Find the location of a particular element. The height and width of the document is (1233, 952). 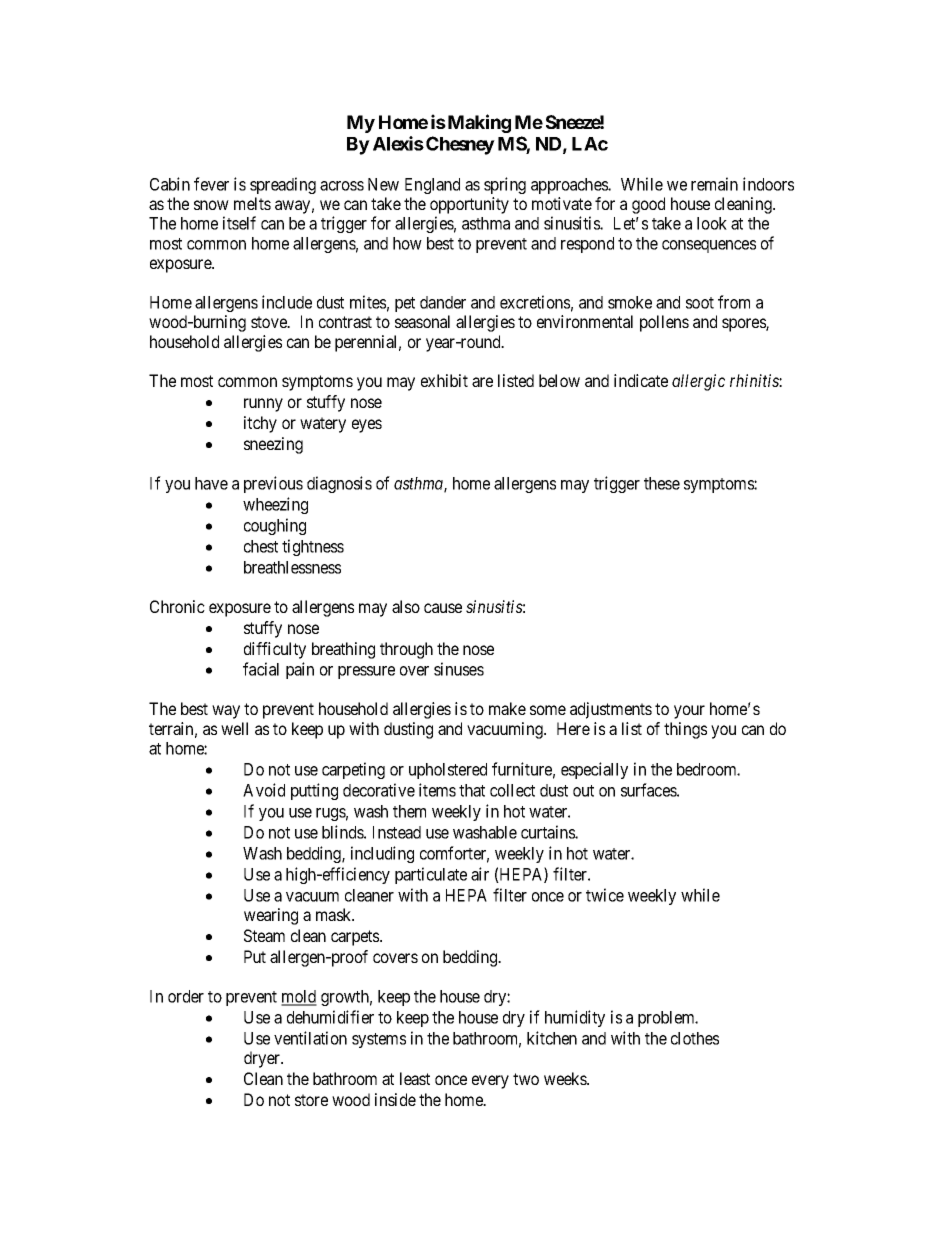

stove is located at coordinates (270, 322).
